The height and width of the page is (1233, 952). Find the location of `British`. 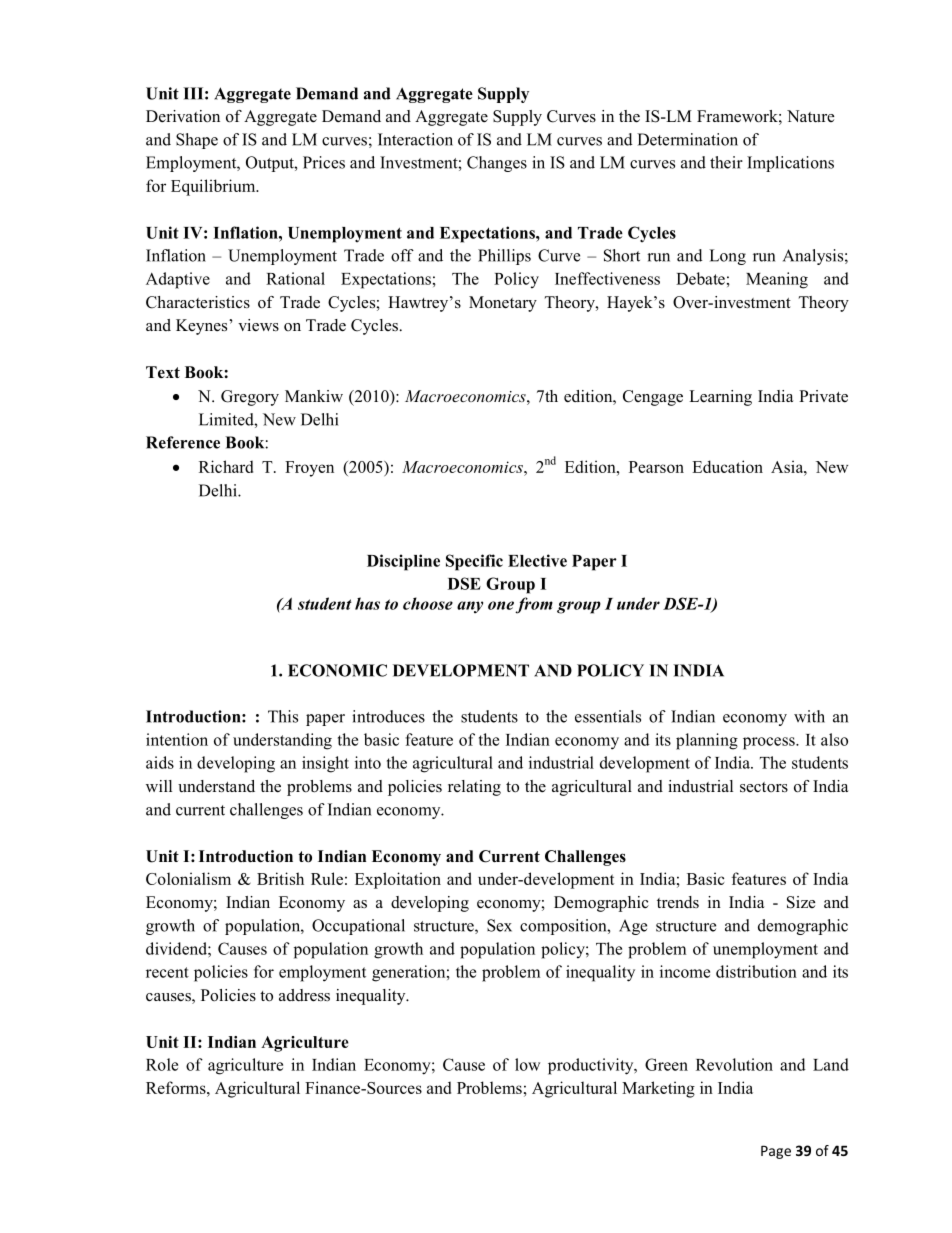

British is located at coordinates (280, 878).
